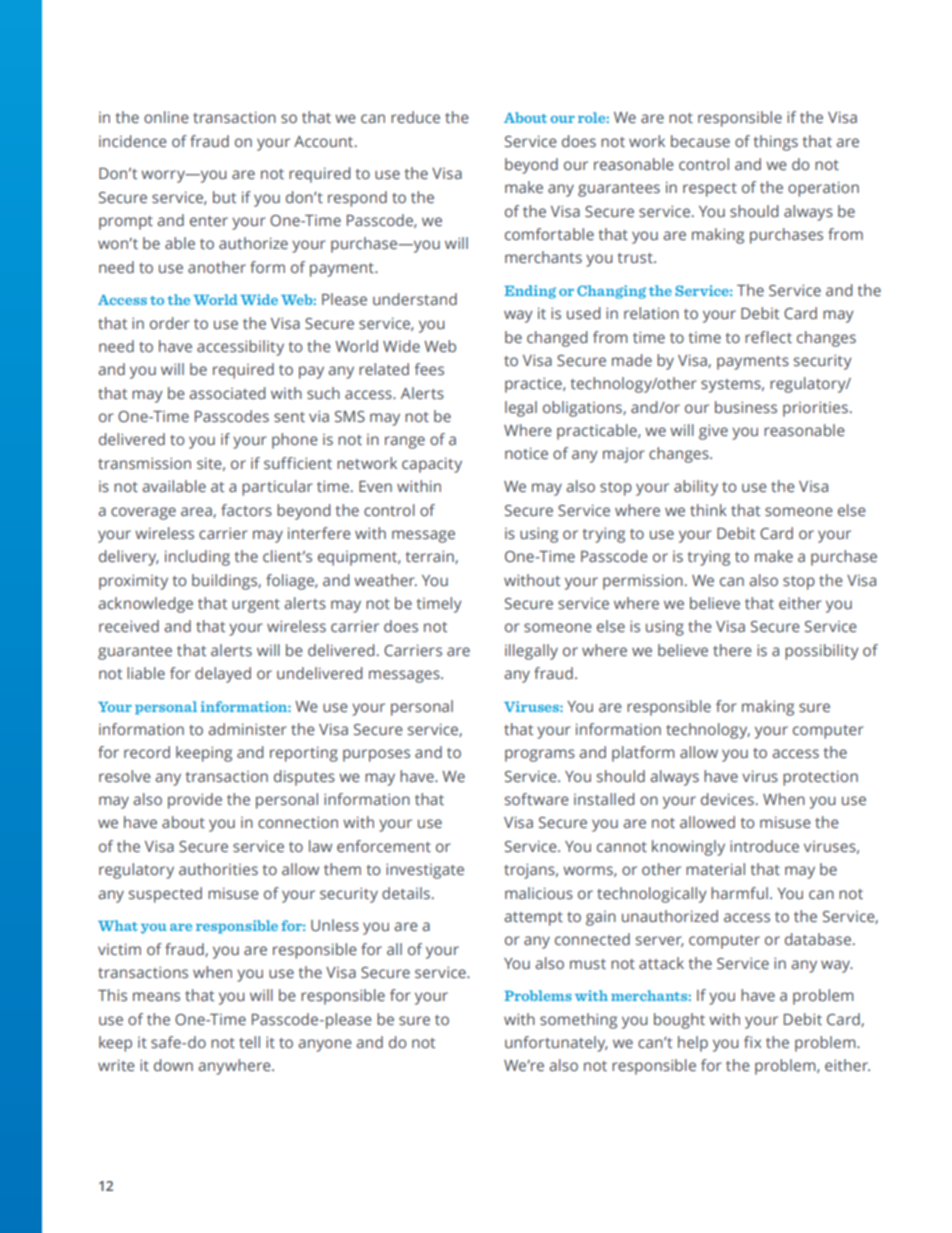  I want to click on including, so click(197, 558).
